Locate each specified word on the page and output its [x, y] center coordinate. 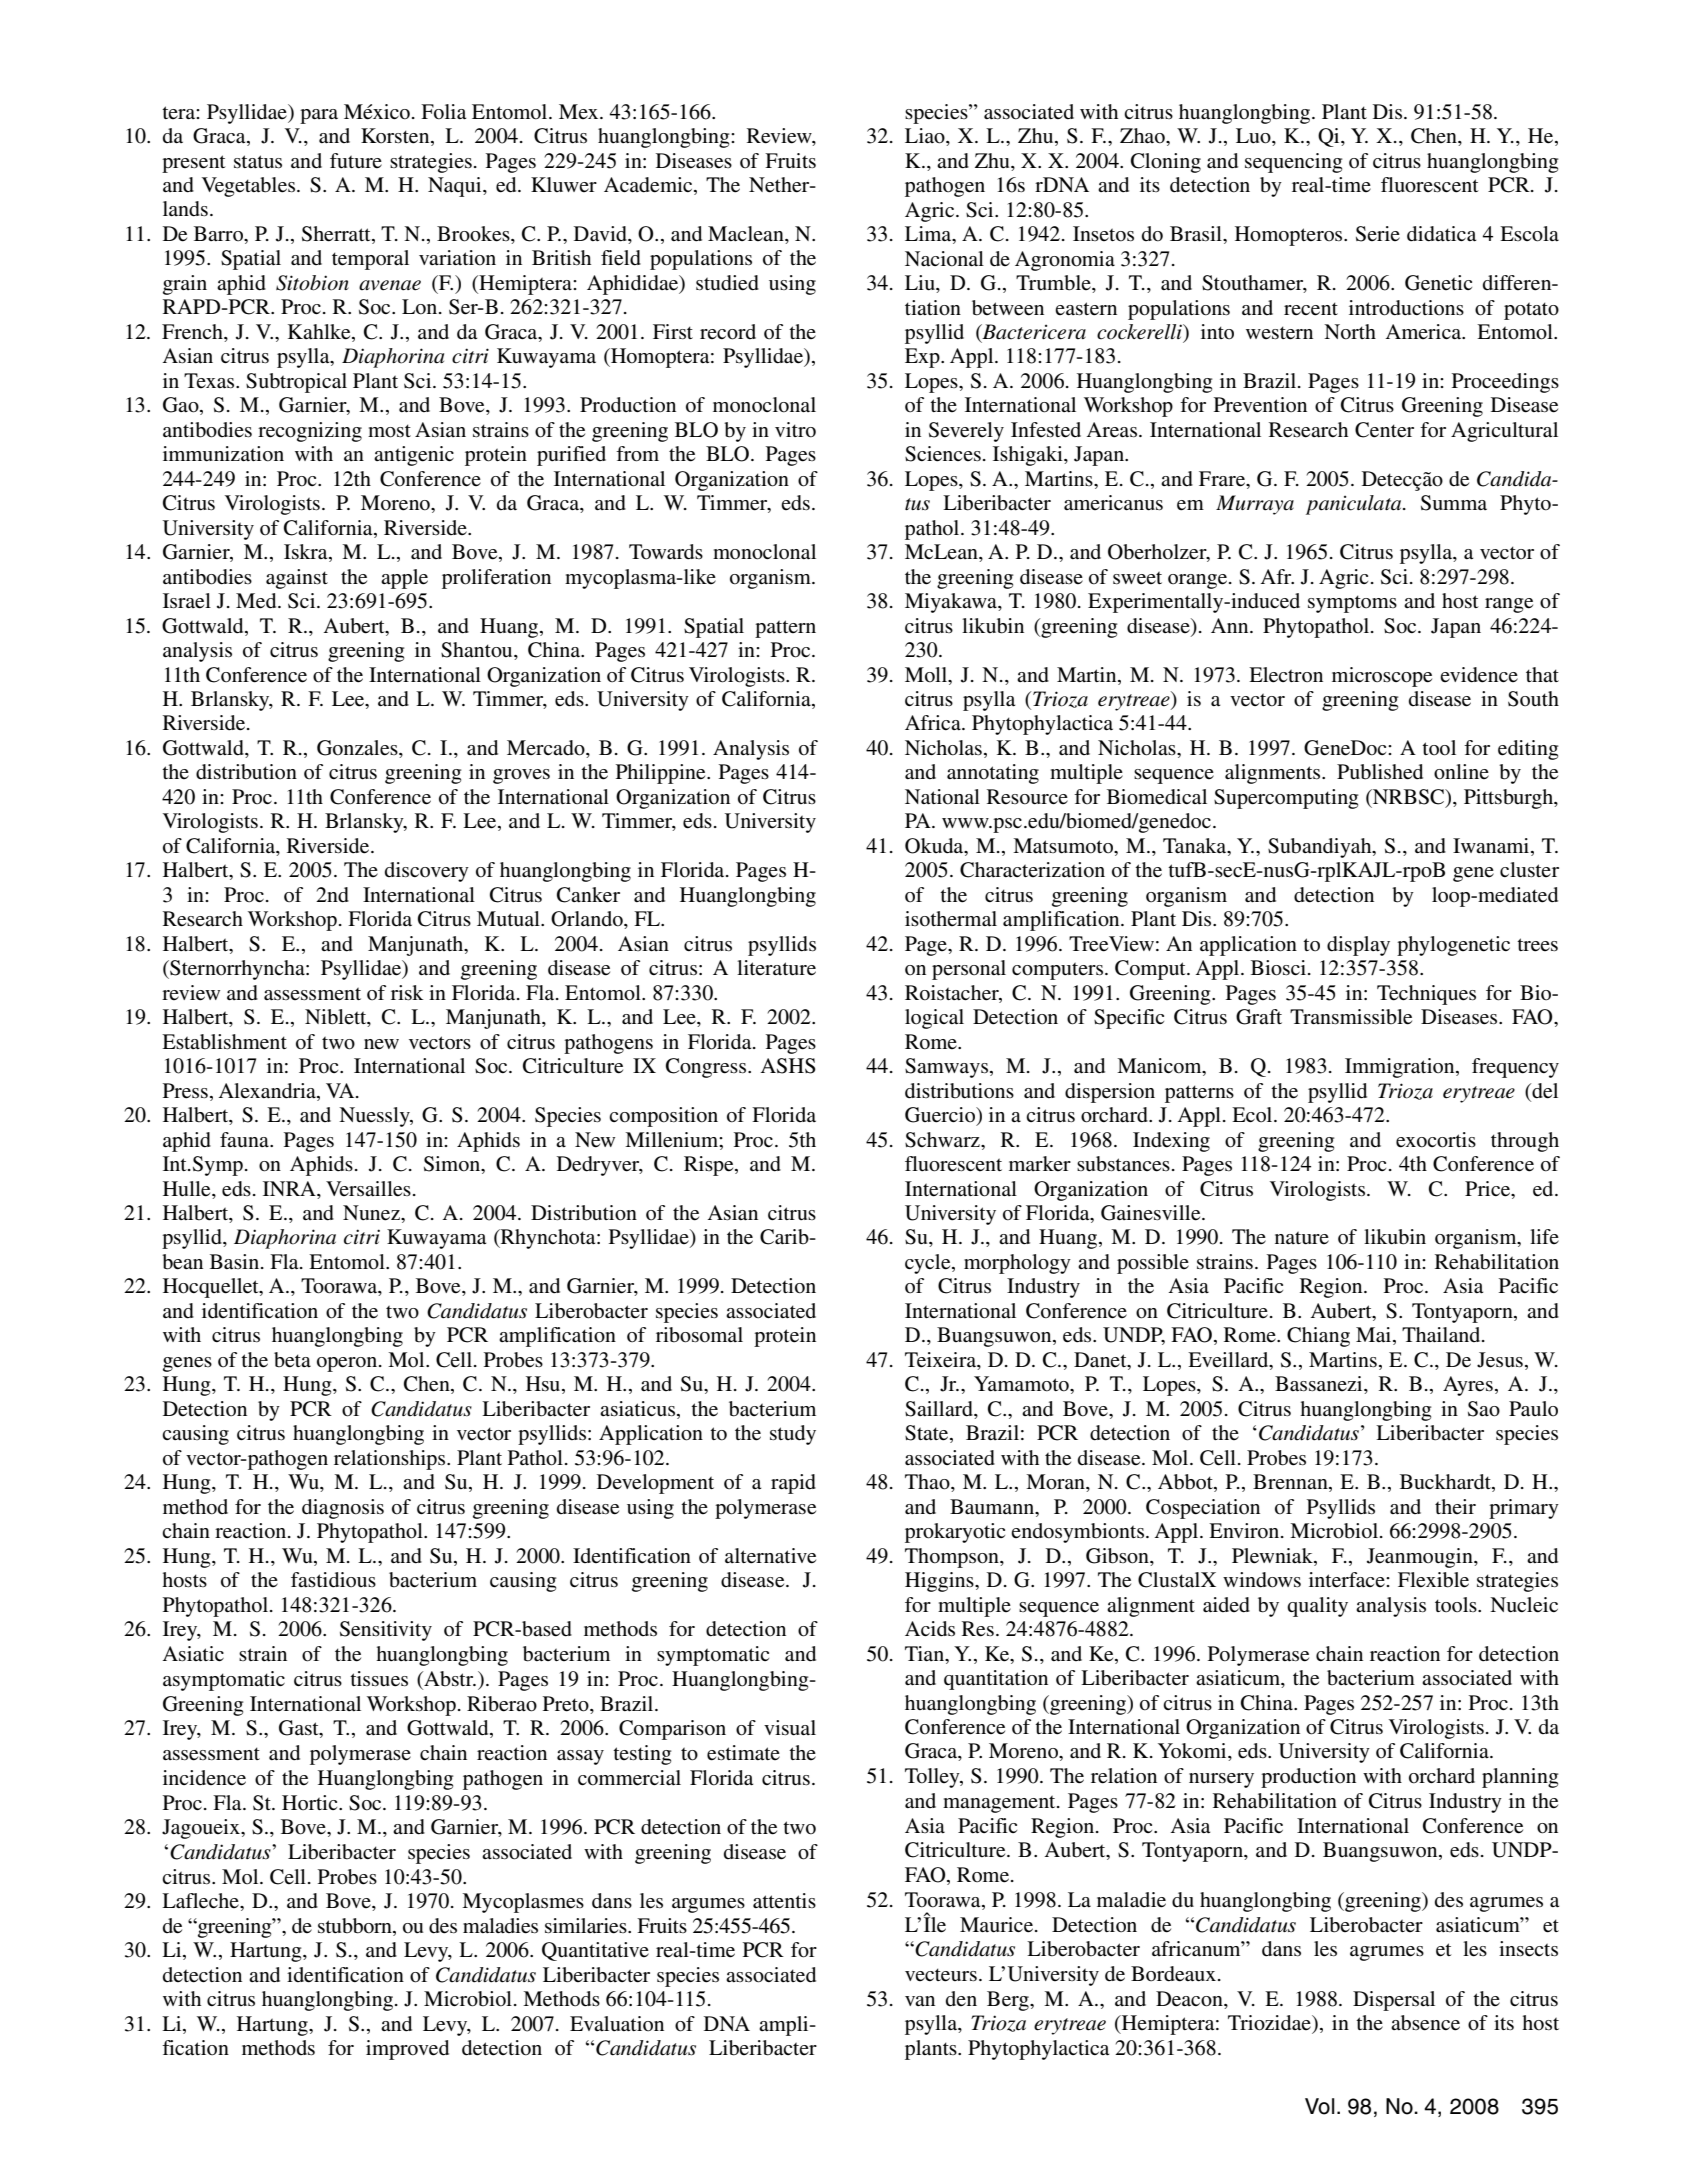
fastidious [333, 1580]
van [920, 2001]
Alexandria [268, 1091]
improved [407, 2050]
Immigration [1401, 1068]
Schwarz [943, 1140]
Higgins [940, 1582]
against [297, 579]
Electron [1286, 675]
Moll [927, 675]
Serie [1378, 234]
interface [1348, 1580]
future [356, 161]
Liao [926, 137]
